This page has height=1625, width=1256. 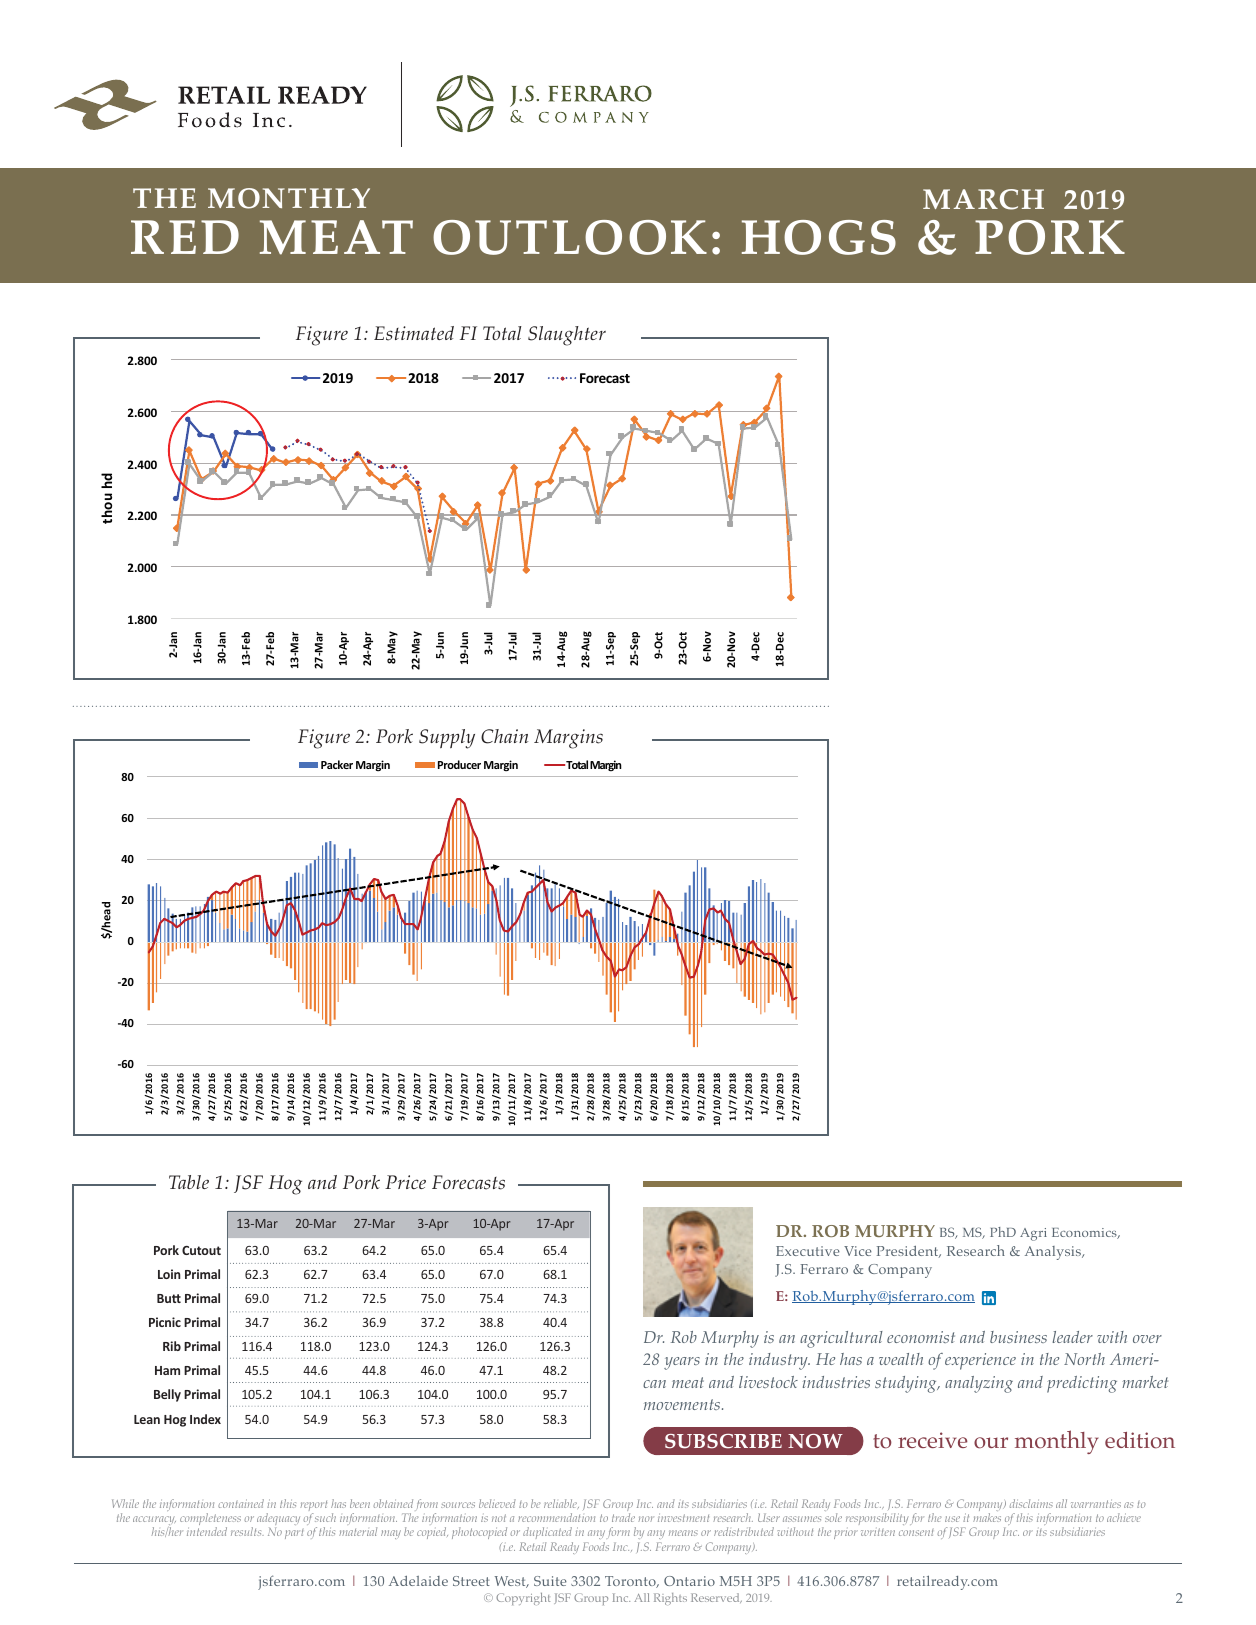 What do you see at coordinates (987, 1517) in the page?
I see `makes` at bounding box center [987, 1517].
